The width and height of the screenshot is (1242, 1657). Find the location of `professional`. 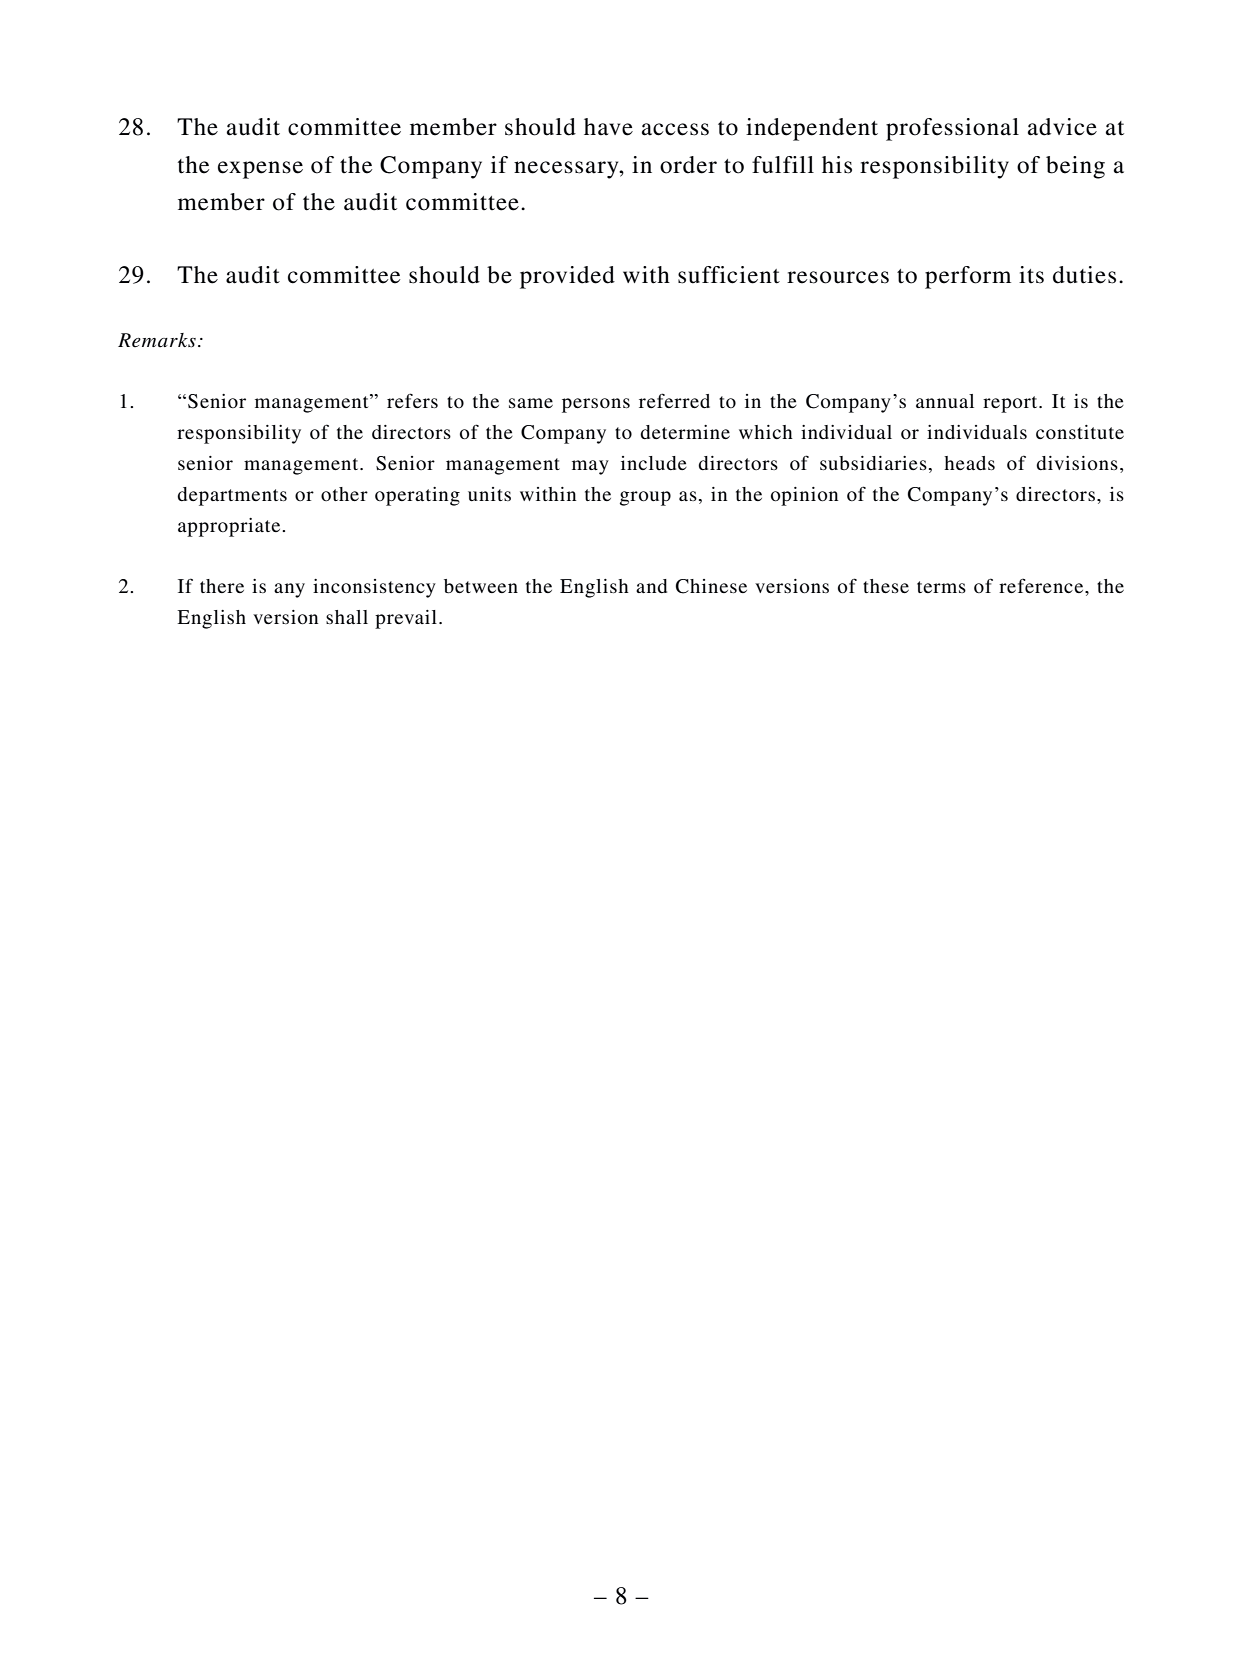

professional is located at coordinates (952, 129).
